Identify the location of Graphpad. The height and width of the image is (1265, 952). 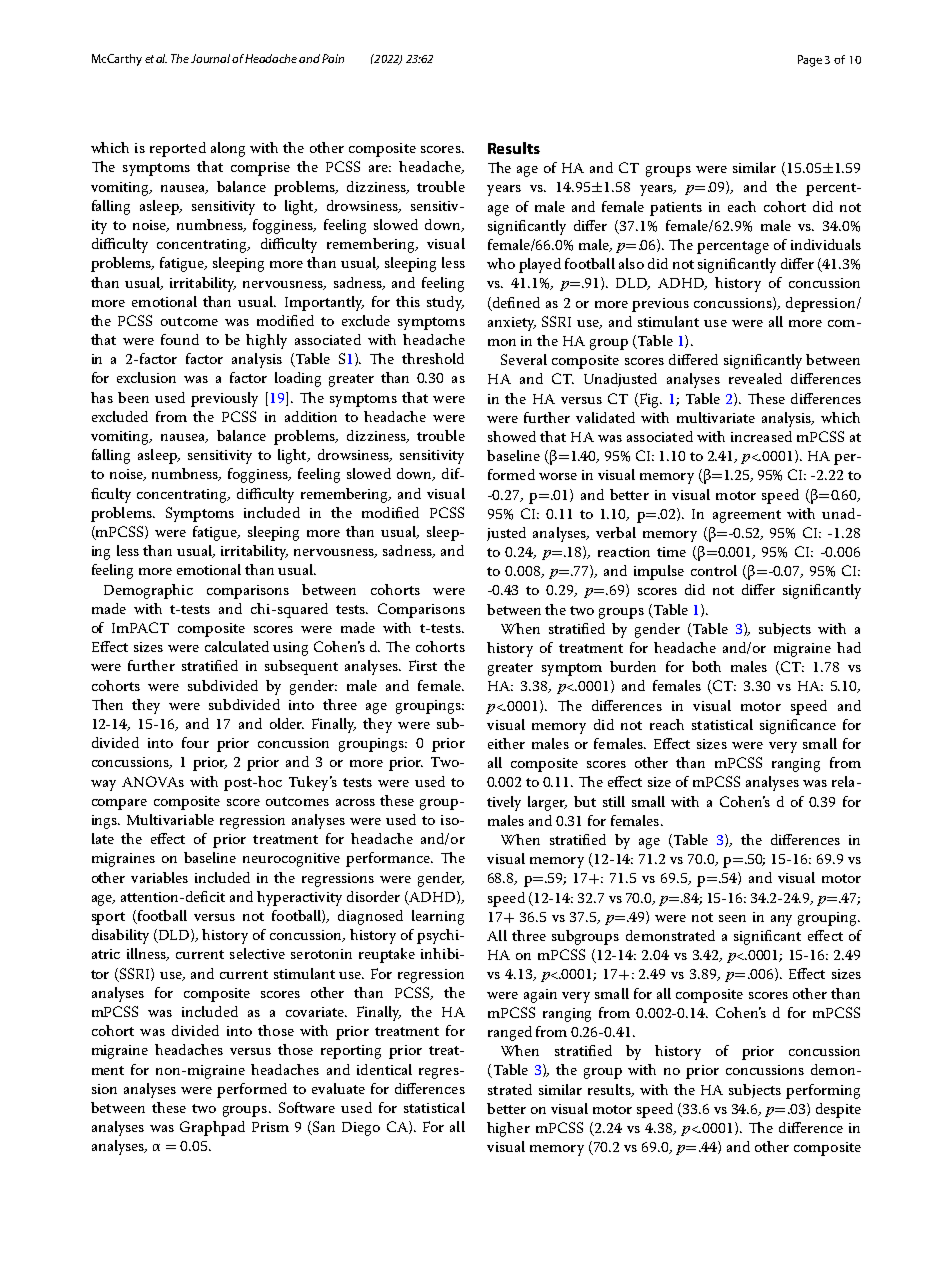
(212, 1128).
